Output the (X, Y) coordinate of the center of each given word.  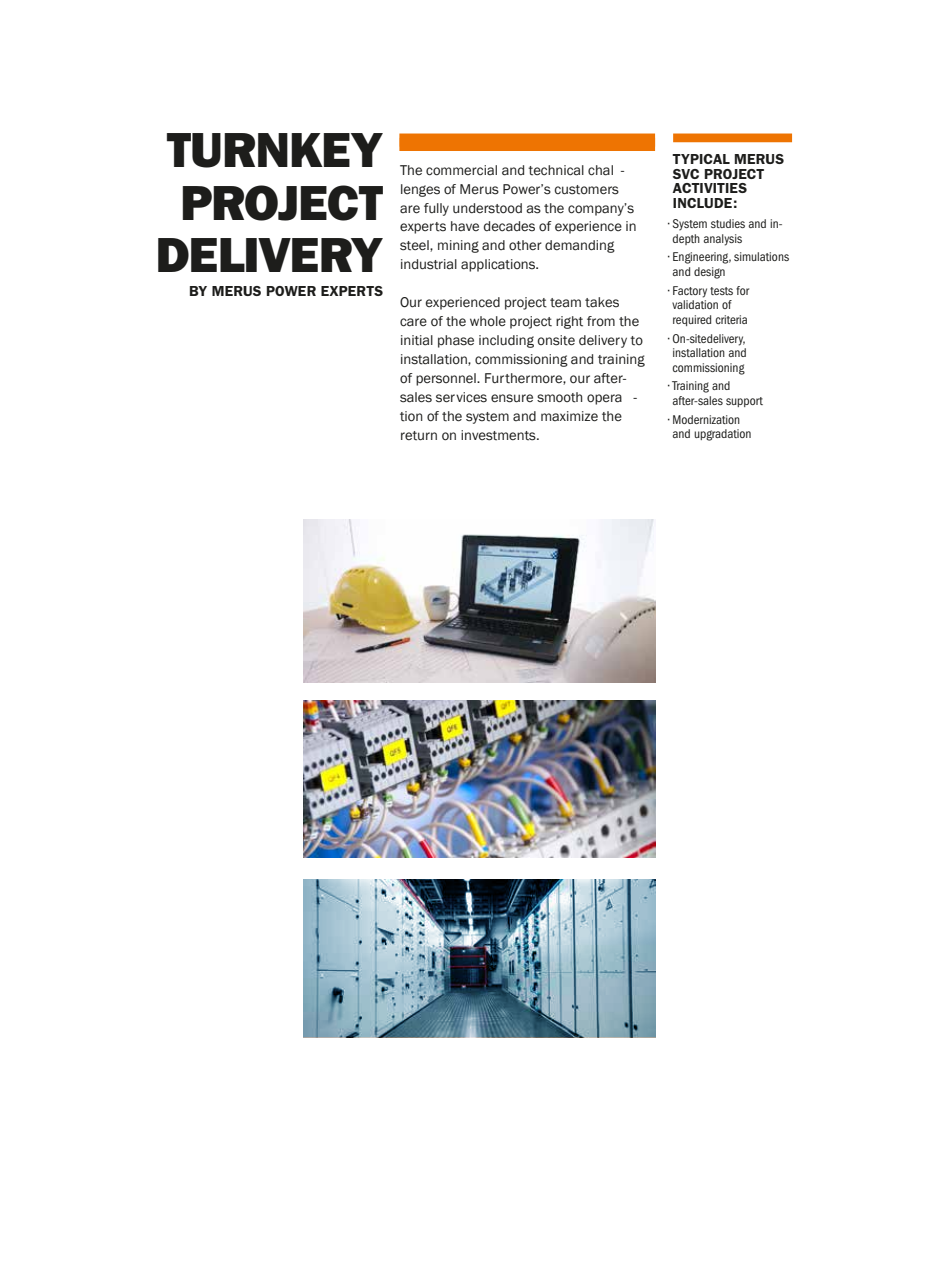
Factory (690, 292)
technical (556, 170)
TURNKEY (275, 150)
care (413, 322)
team (565, 303)
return (419, 436)
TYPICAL (701, 159)
